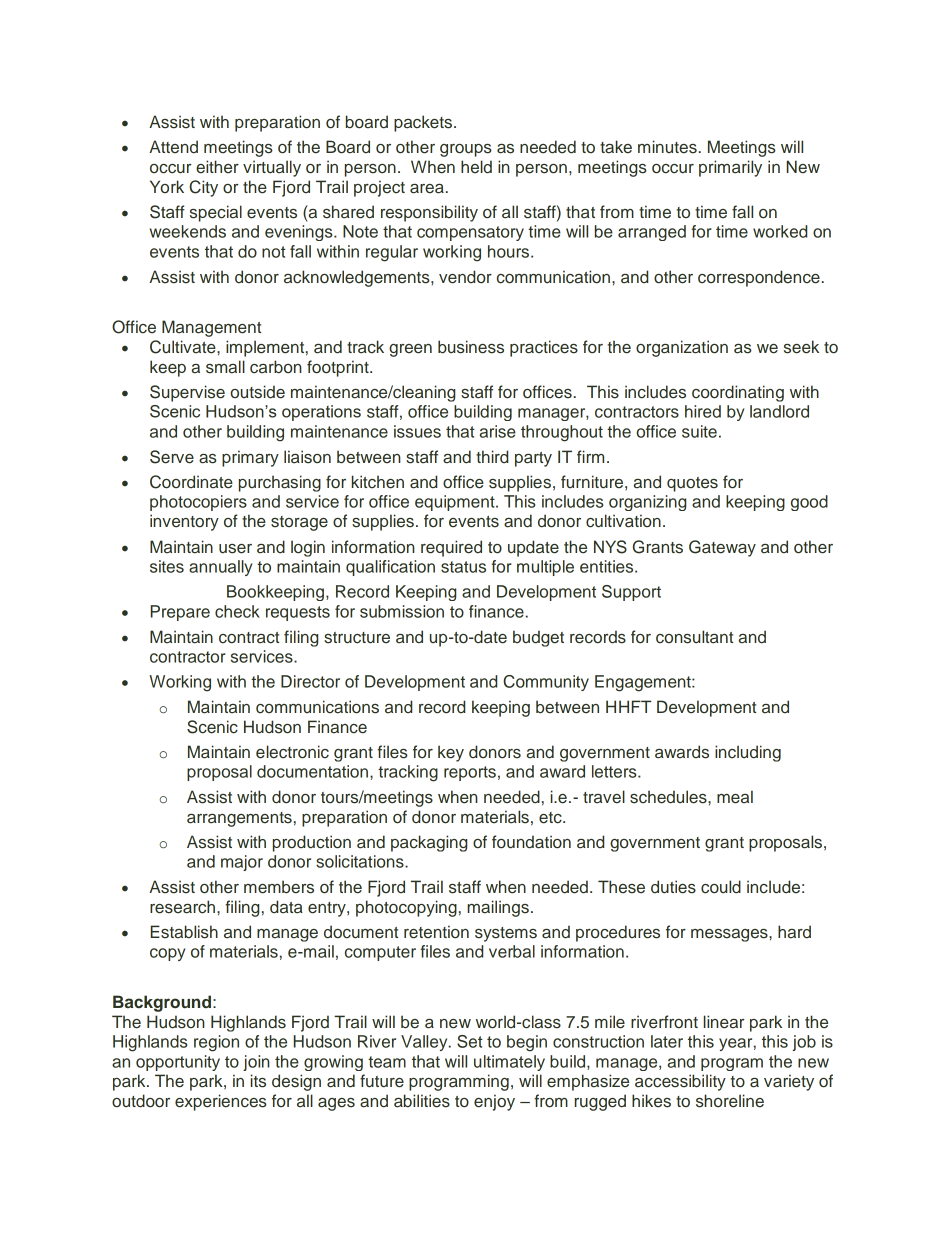 This screenshot has height=1233, width=952. Describe the element at coordinates (256, 1063) in the screenshot. I see `join` at that location.
